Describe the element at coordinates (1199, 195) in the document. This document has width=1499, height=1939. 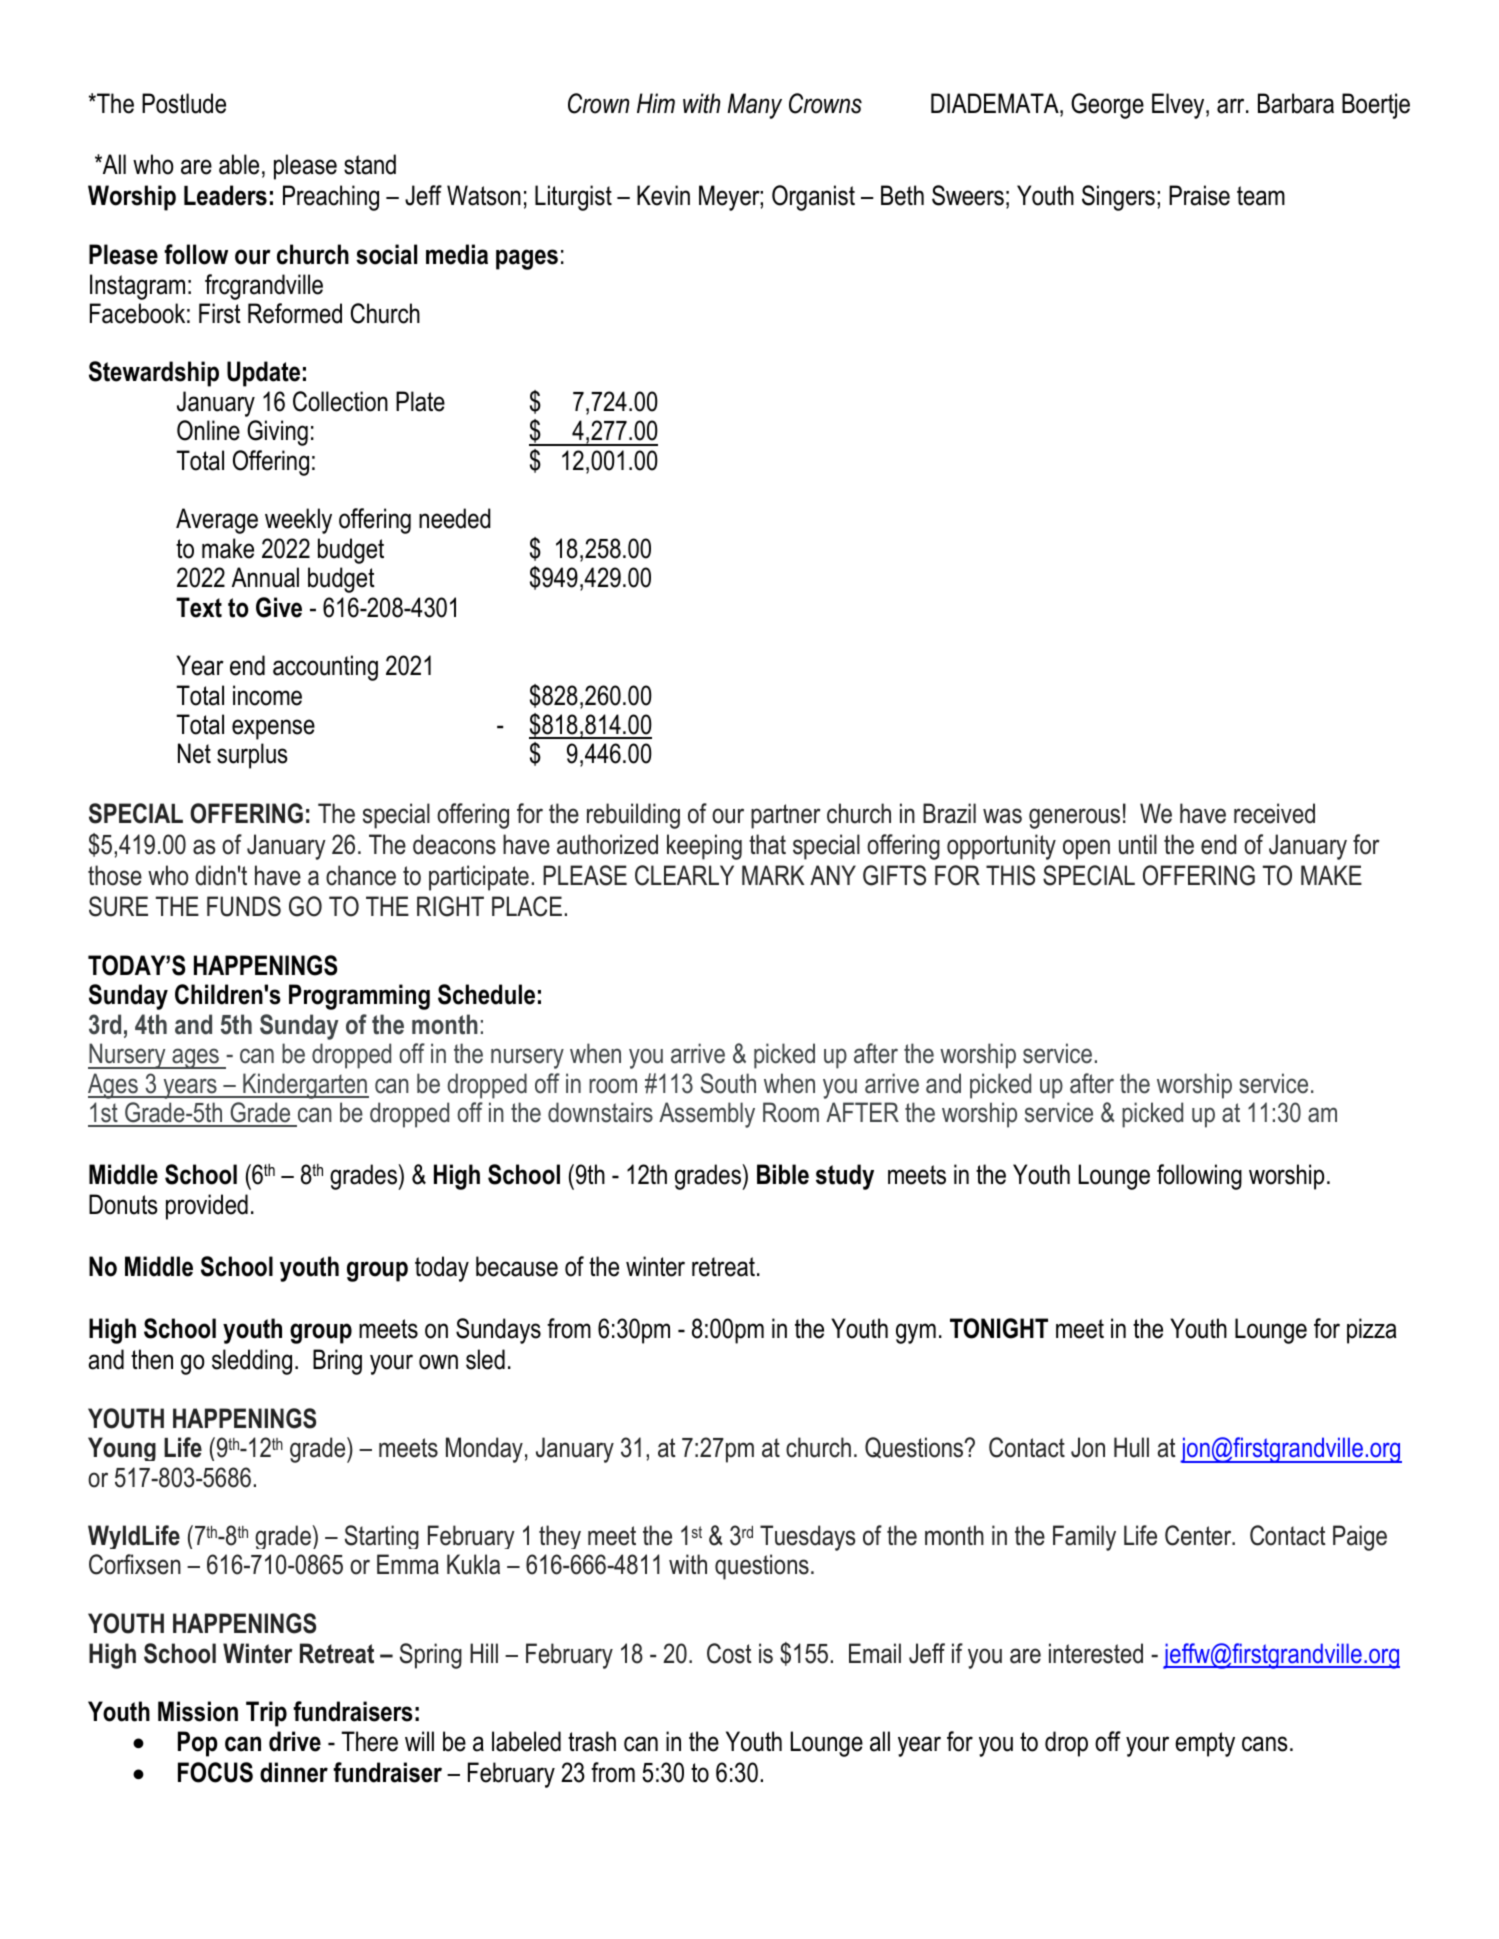
I see `Praise` at that location.
